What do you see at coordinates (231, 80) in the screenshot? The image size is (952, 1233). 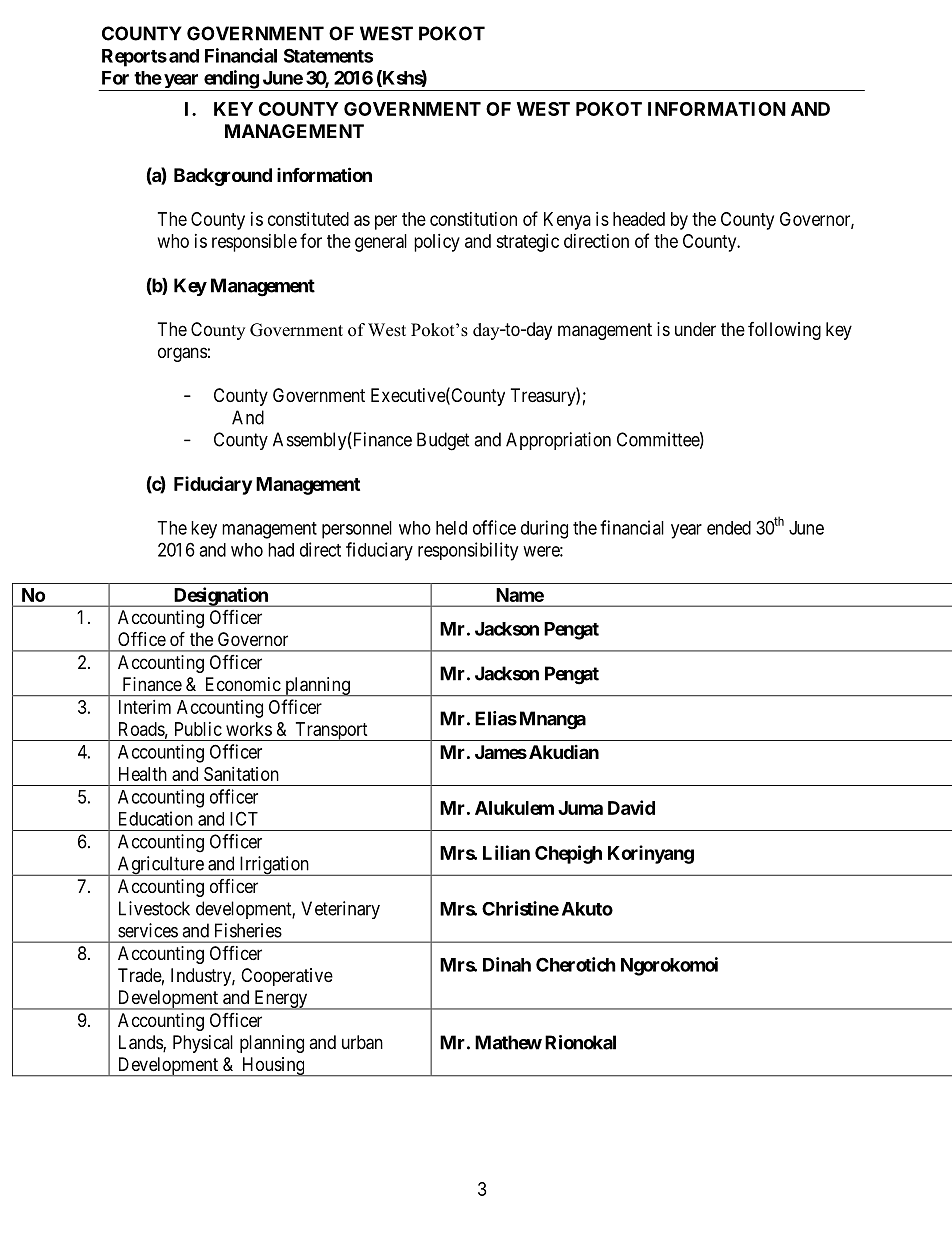 I see `ending` at bounding box center [231, 80].
